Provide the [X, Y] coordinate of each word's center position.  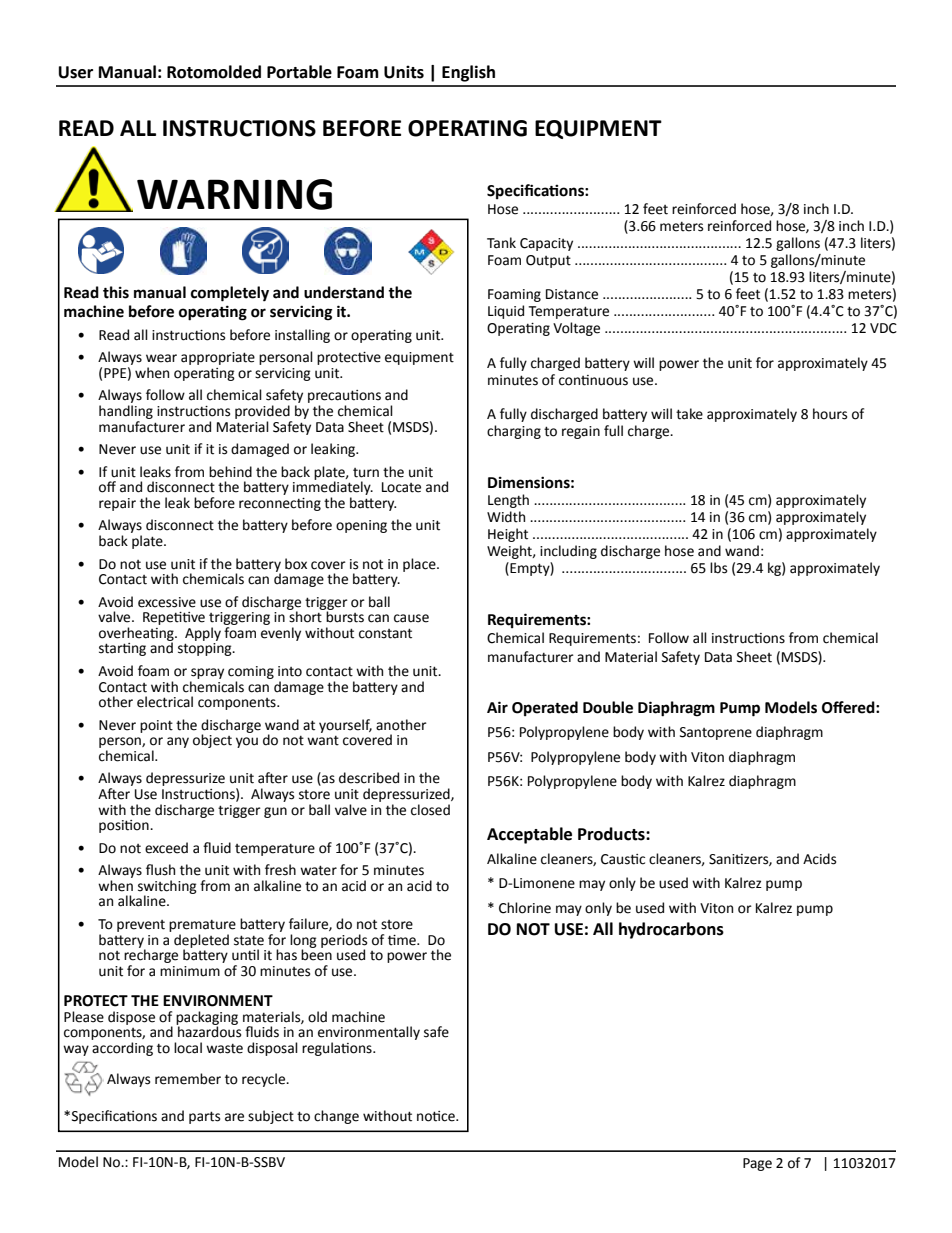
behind [230, 472]
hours [830, 414]
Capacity [546, 244]
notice [437, 1116]
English [468, 73]
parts [204, 1117]
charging [514, 432]
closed [430, 810]
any [178, 742]
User [76, 72]
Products [612, 834]
